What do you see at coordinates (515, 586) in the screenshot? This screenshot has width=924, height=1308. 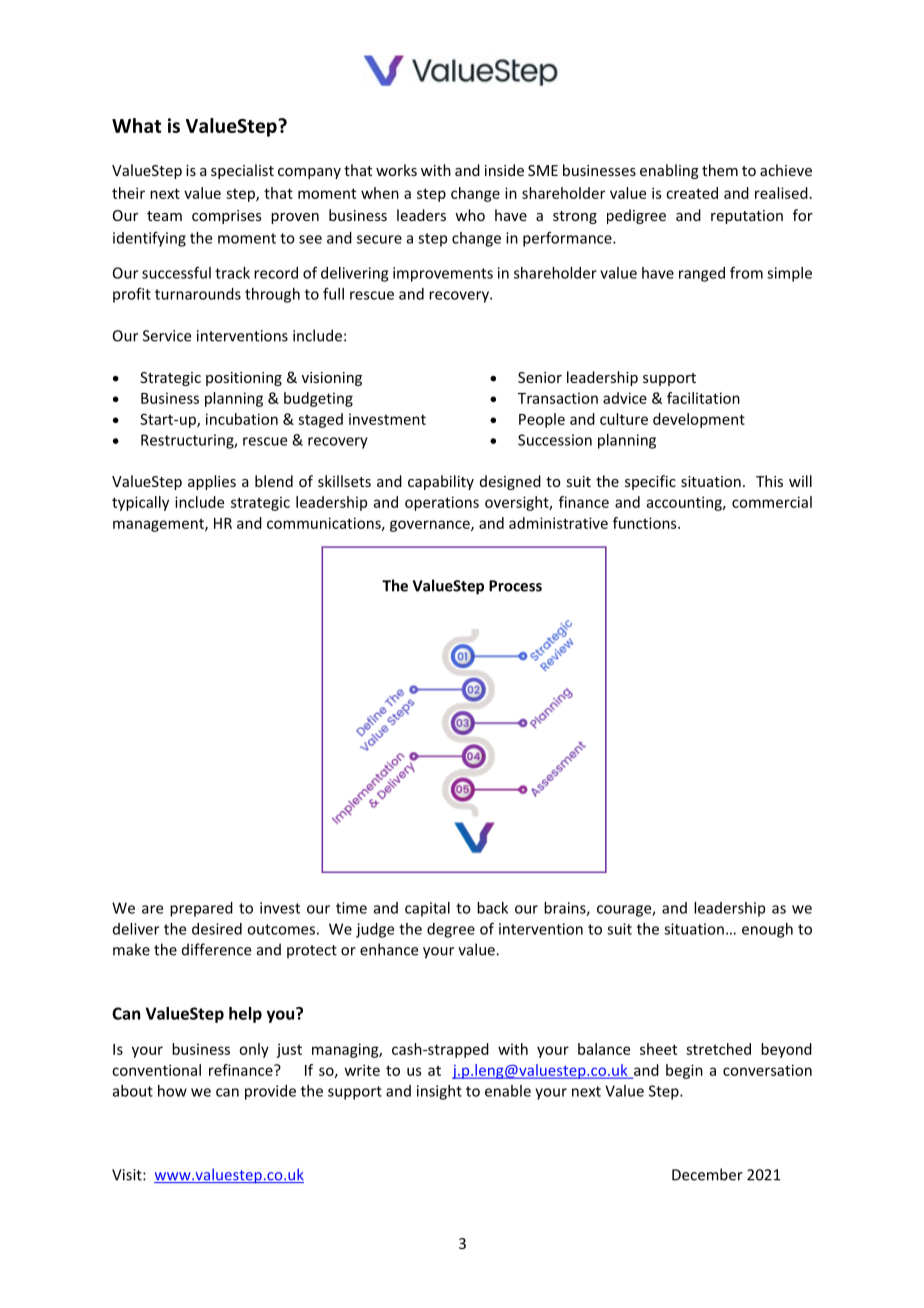 I see `Process` at bounding box center [515, 586].
